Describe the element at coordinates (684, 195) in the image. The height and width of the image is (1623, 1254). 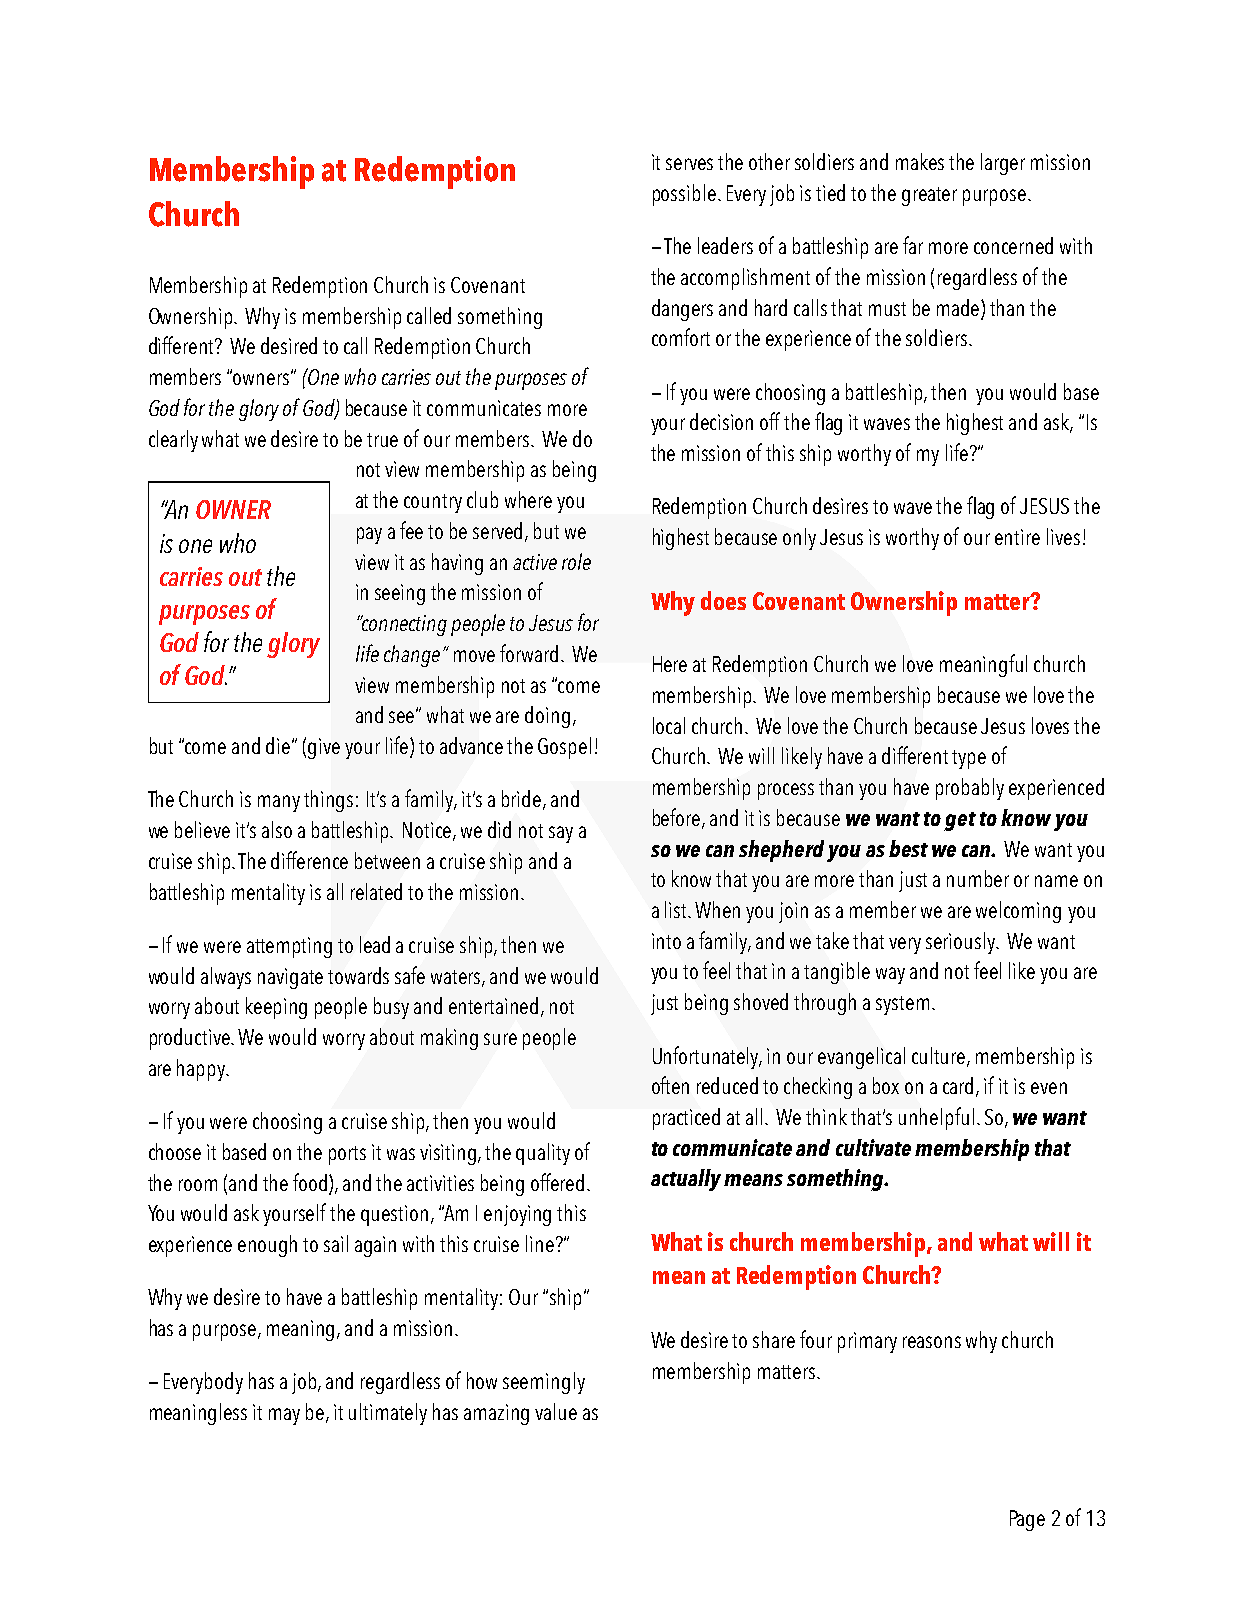
I see `possible` at that location.
